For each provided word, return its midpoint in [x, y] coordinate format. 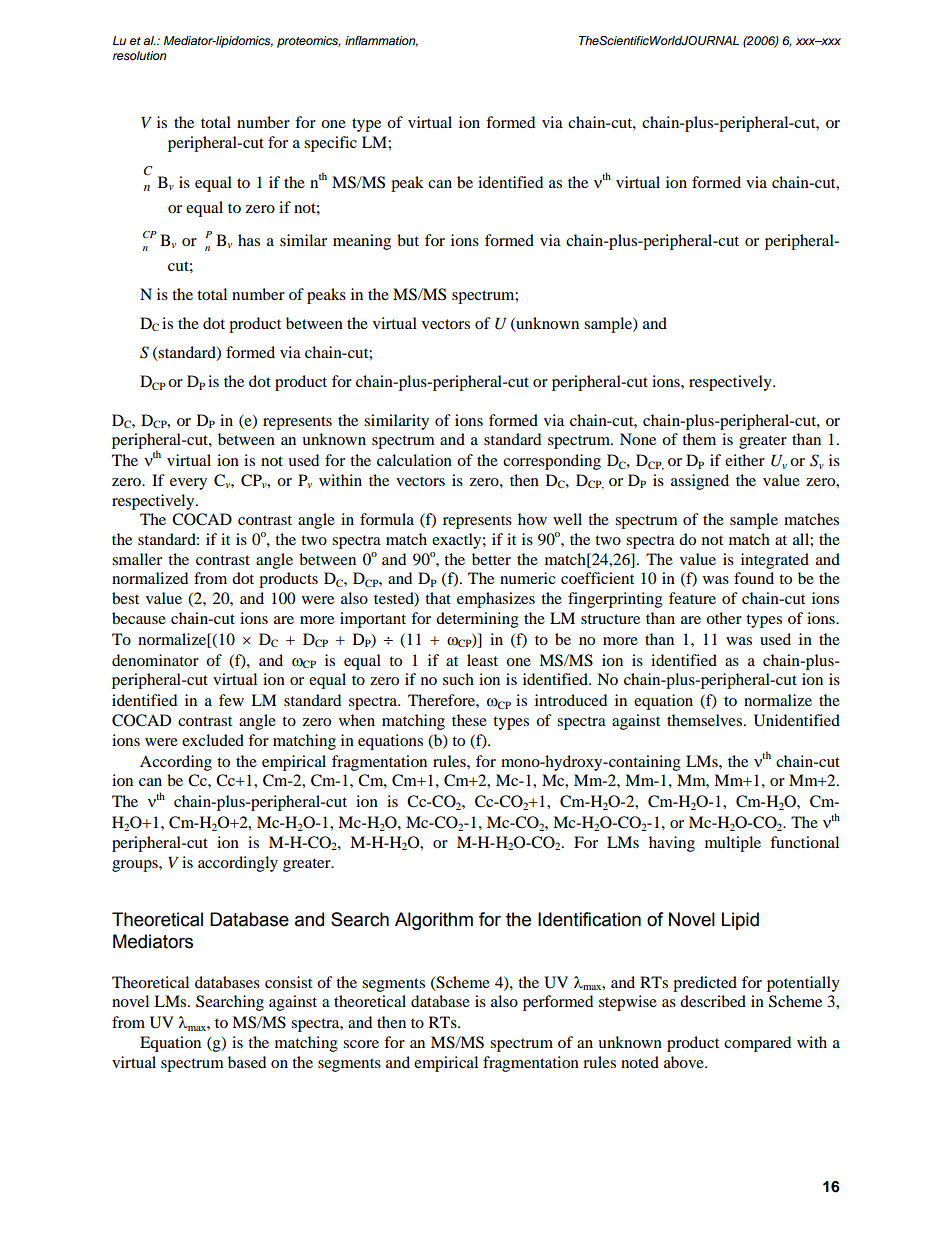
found [754, 578]
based [247, 1062]
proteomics [309, 42]
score [361, 1044]
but [408, 240]
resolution [139, 56]
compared [757, 1044]
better [491, 559]
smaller [137, 559]
